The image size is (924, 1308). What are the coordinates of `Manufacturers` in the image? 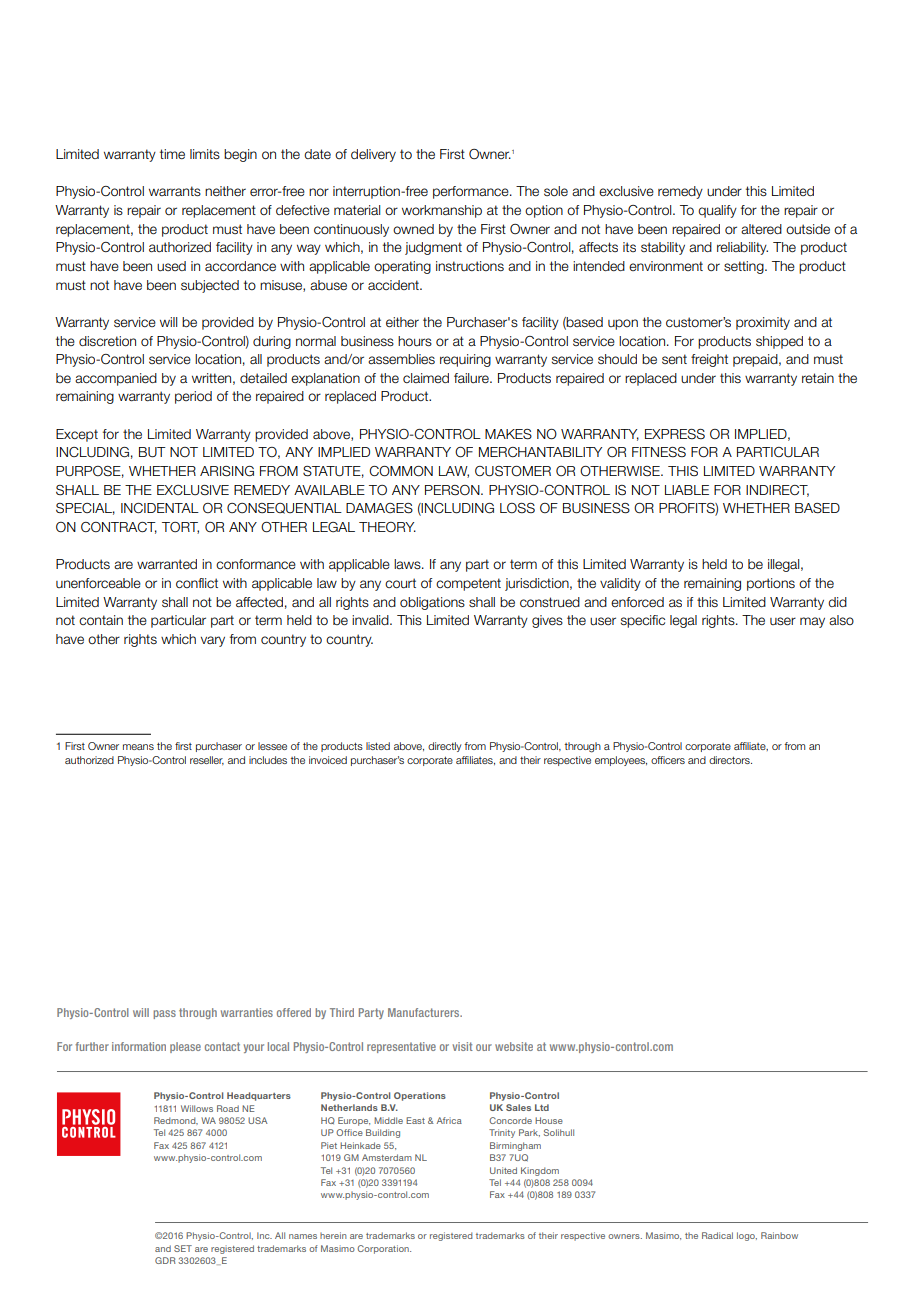 It's located at (425, 1012).
